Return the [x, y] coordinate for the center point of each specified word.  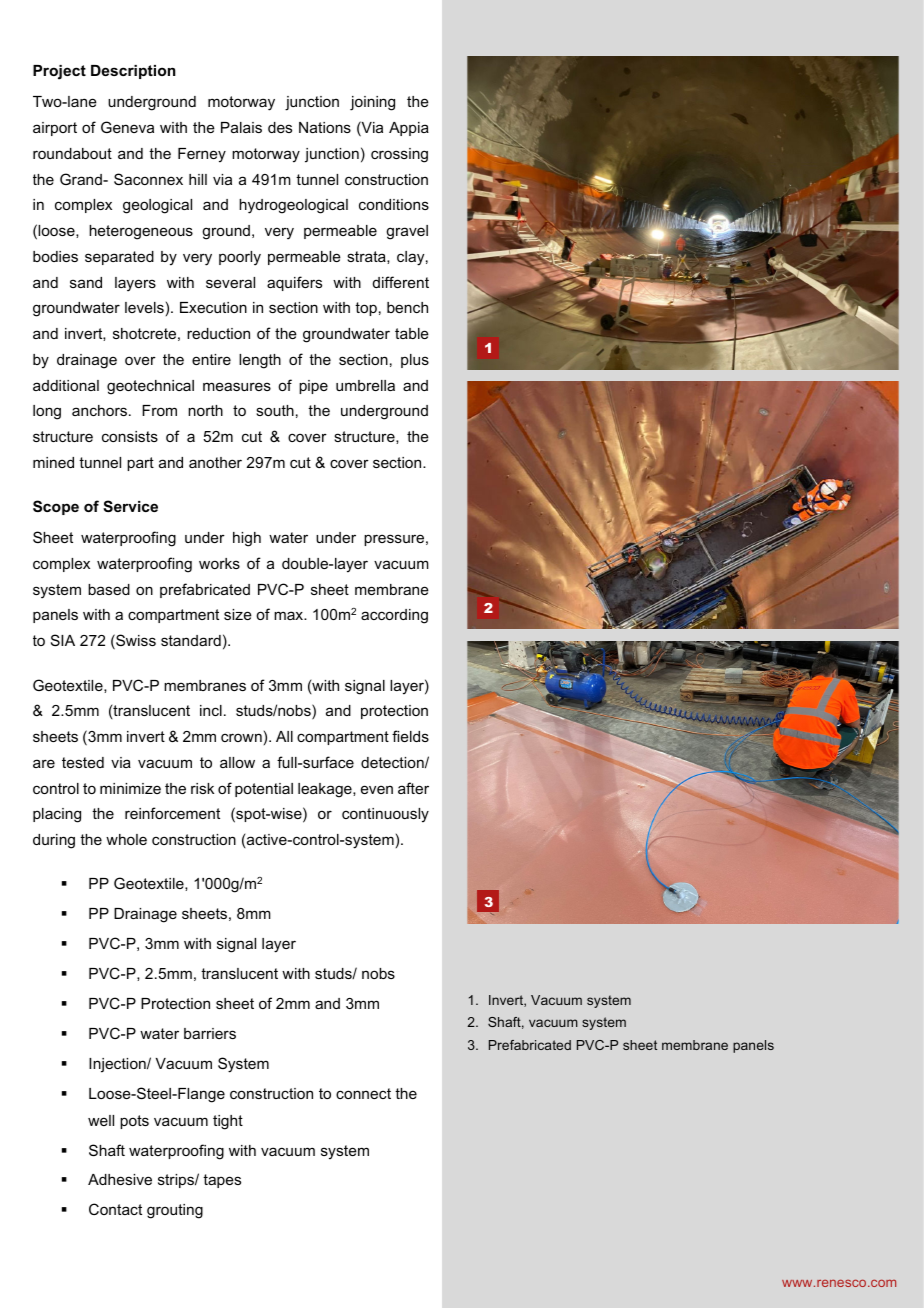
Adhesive [120, 1179]
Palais [241, 127]
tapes [222, 1181]
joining [372, 103]
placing [57, 815]
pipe [313, 387]
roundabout [72, 153]
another [215, 462]
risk [202, 788]
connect [363, 1093]
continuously [385, 815]
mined [53, 462]
